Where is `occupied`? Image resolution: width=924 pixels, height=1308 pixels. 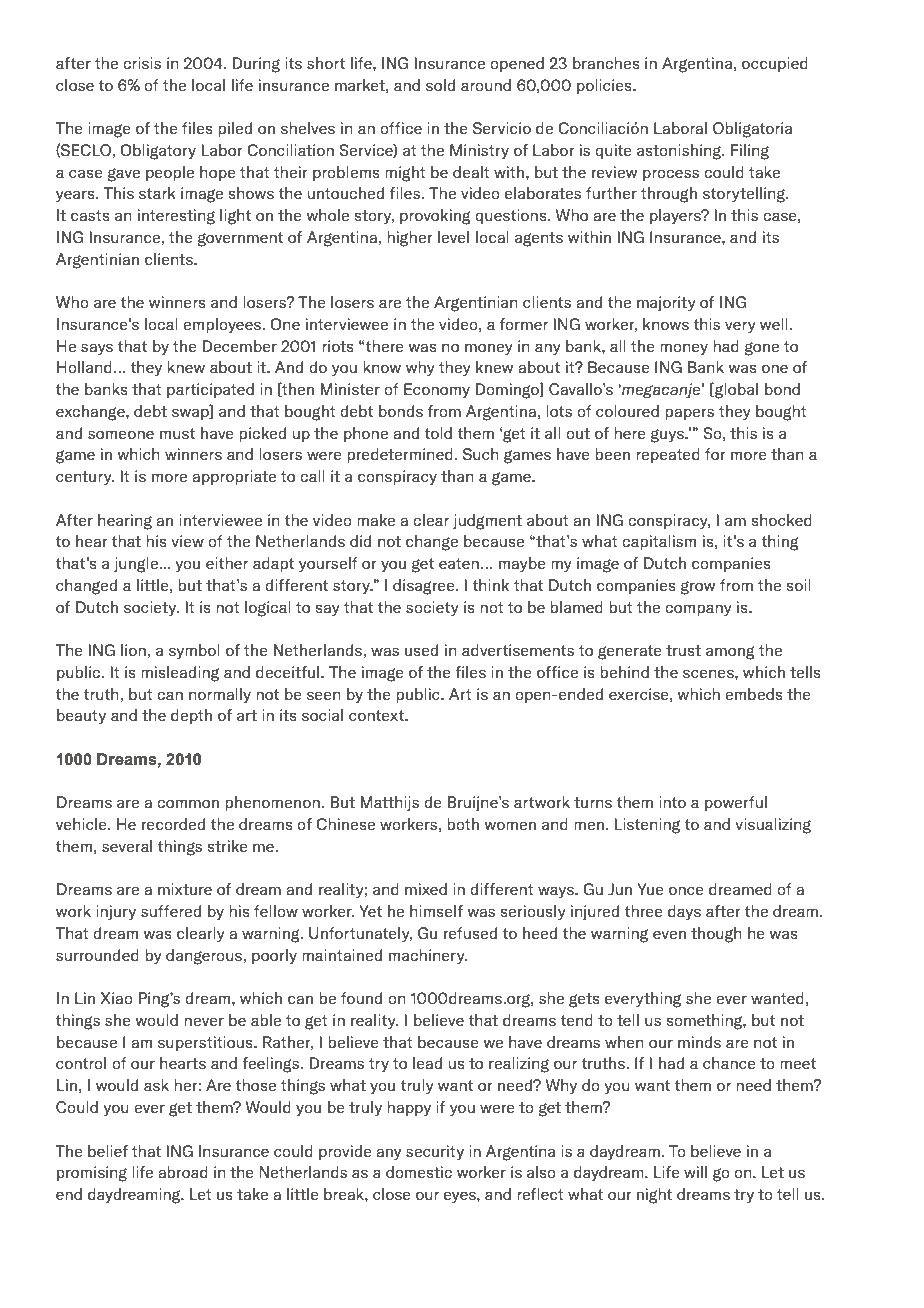
occupied is located at coordinates (775, 64).
